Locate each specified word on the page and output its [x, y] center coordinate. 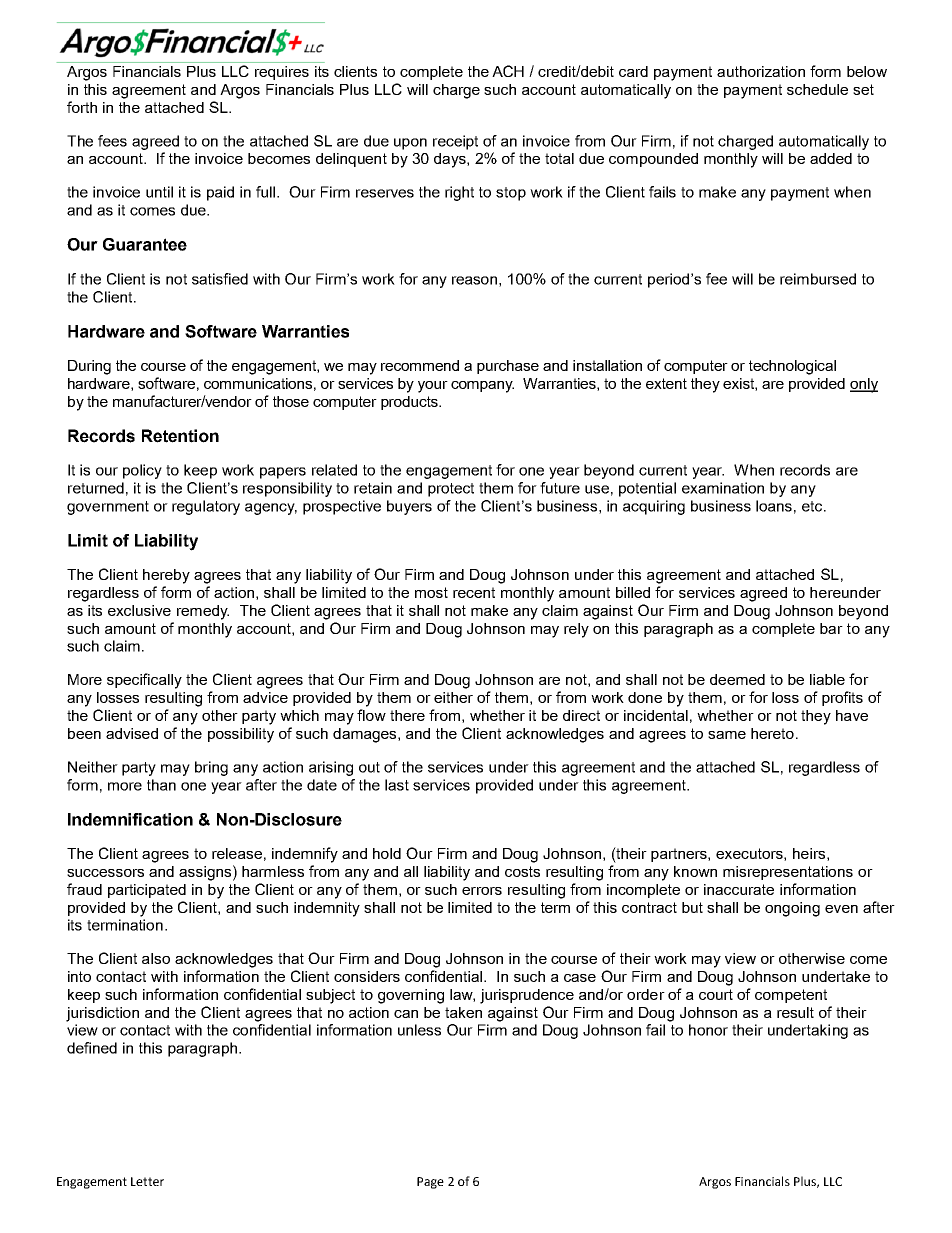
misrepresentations [788, 873]
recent [474, 592]
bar [831, 628]
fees [112, 141]
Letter [147, 1181]
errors [482, 891]
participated [147, 891]
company [482, 387]
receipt [455, 142]
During [89, 367]
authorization [761, 71]
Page [430, 1183]
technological [792, 367]
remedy [203, 612]
